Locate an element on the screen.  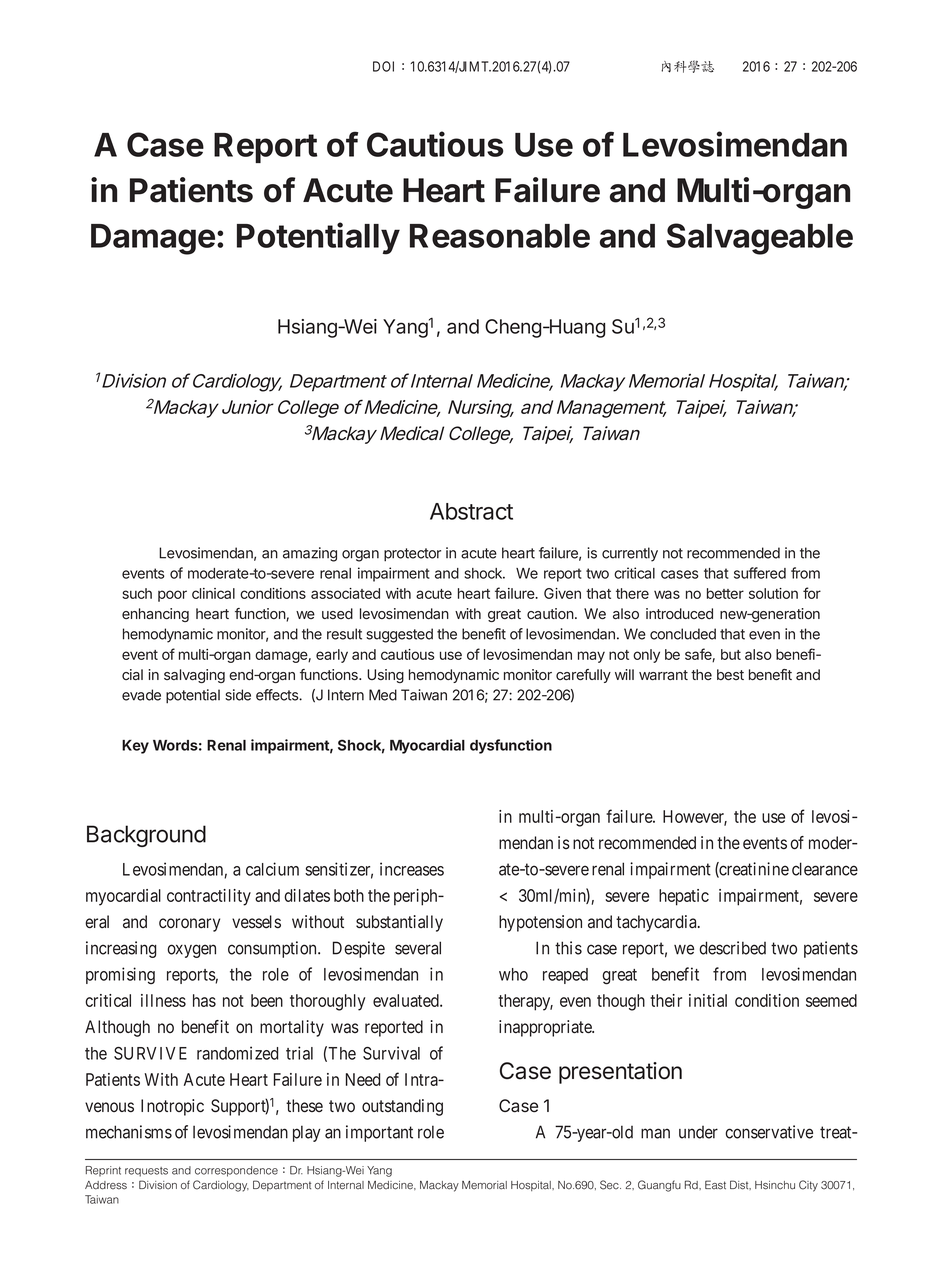
side is located at coordinates (238, 695).
